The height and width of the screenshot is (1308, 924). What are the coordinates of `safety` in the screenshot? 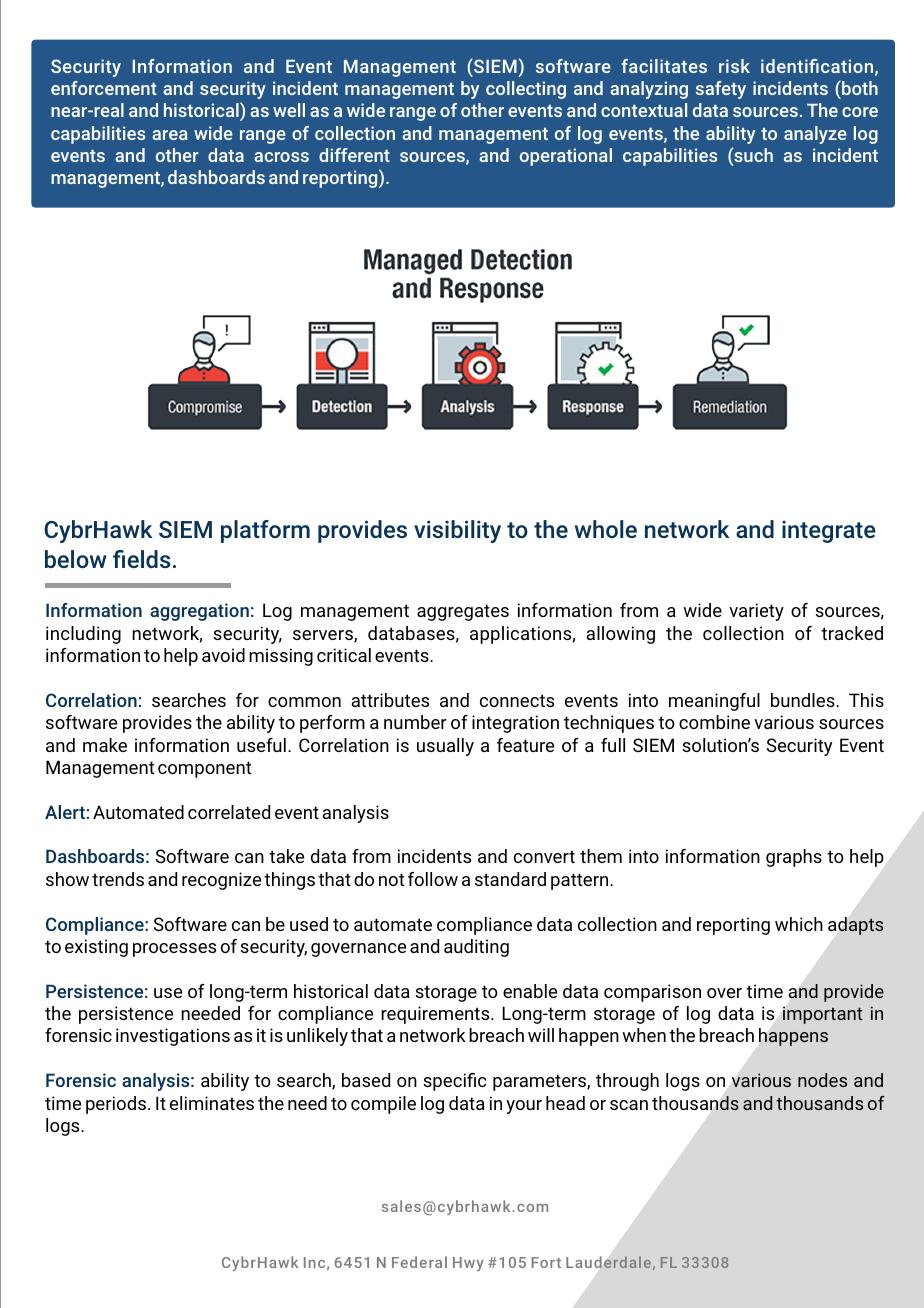 It's located at (721, 90).
